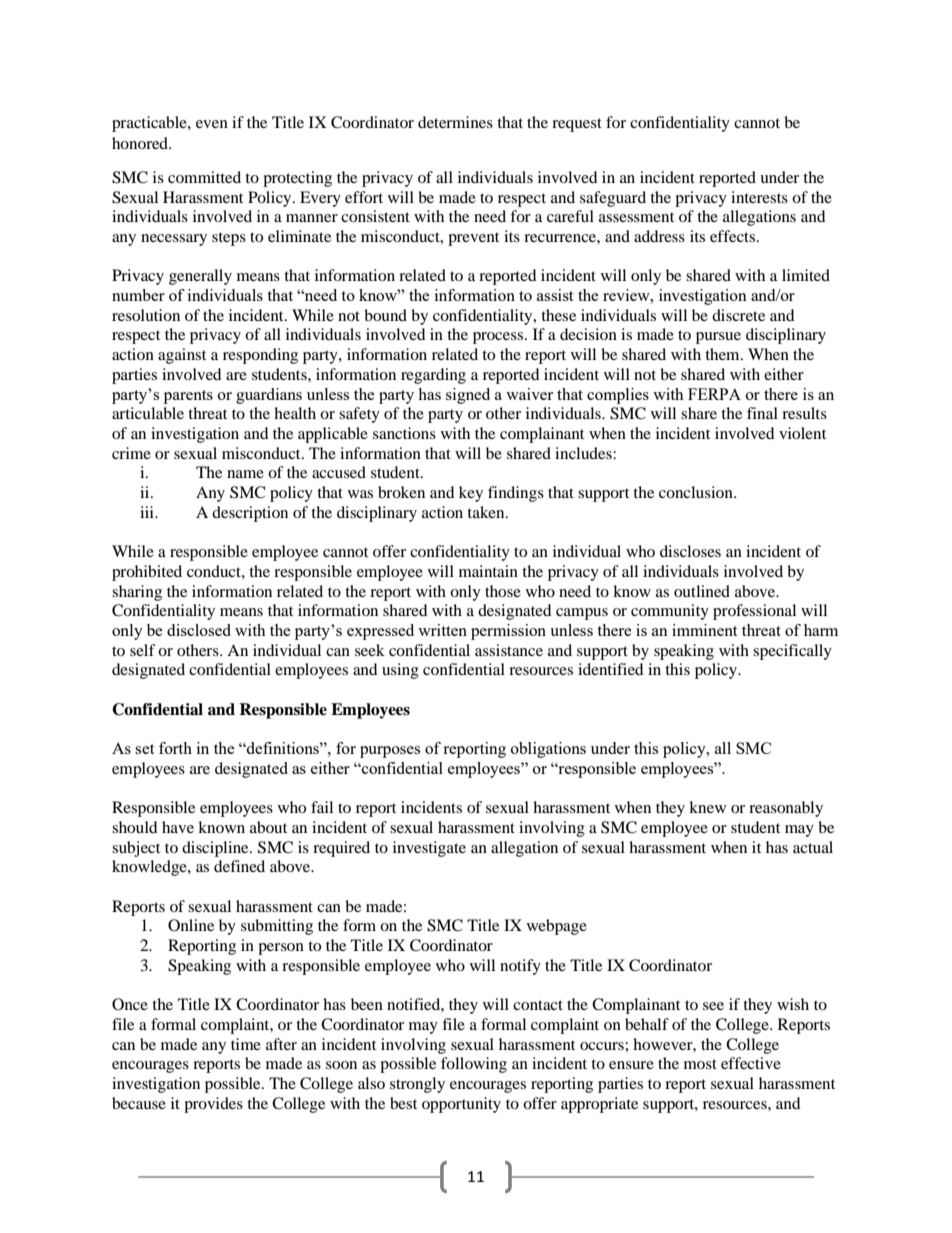 This image has height=1233, width=952. Describe the element at coordinates (759, 197) in the image. I see `interests` at that location.
